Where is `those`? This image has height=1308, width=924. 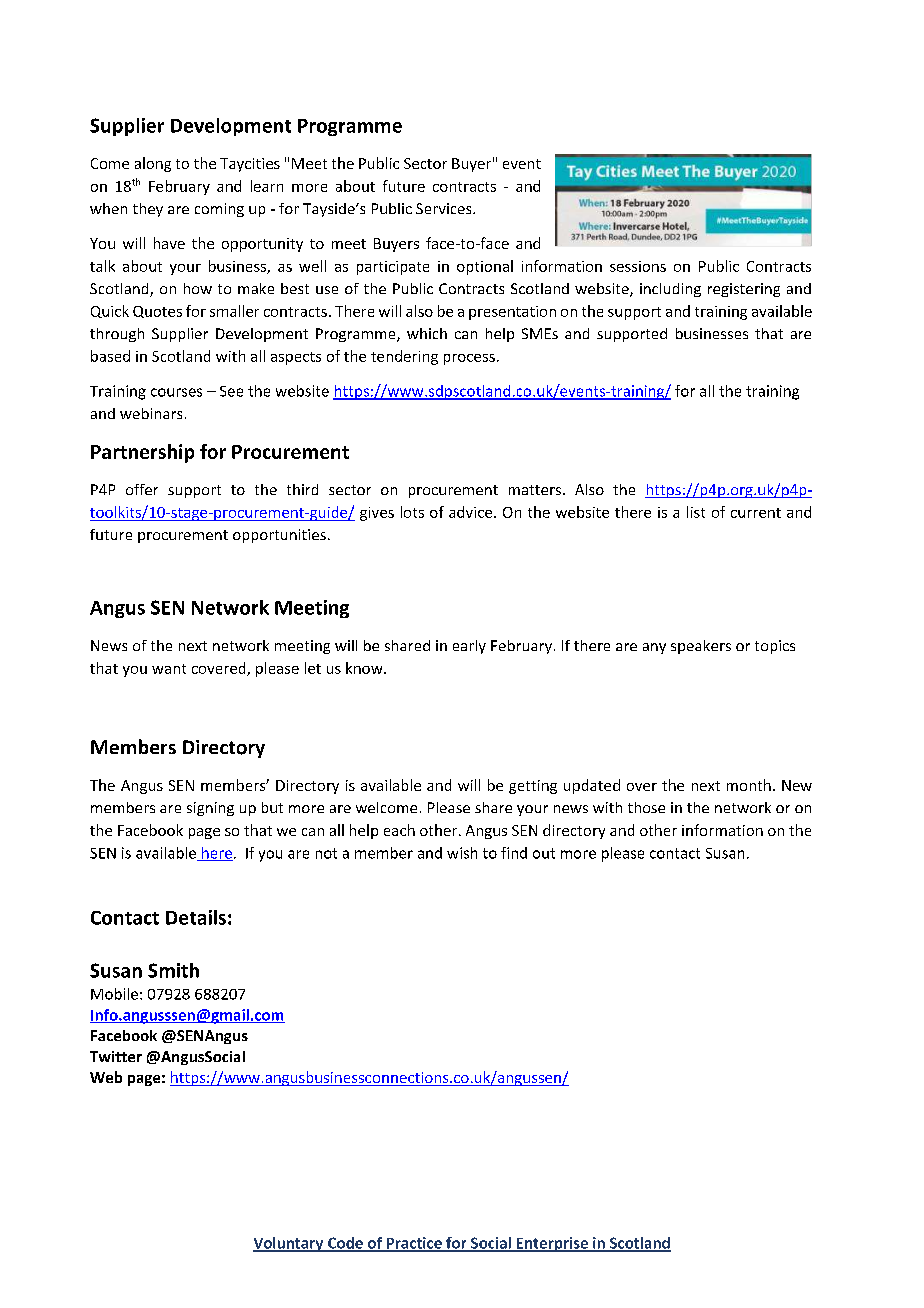
those is located at coordinates (646, 807).
